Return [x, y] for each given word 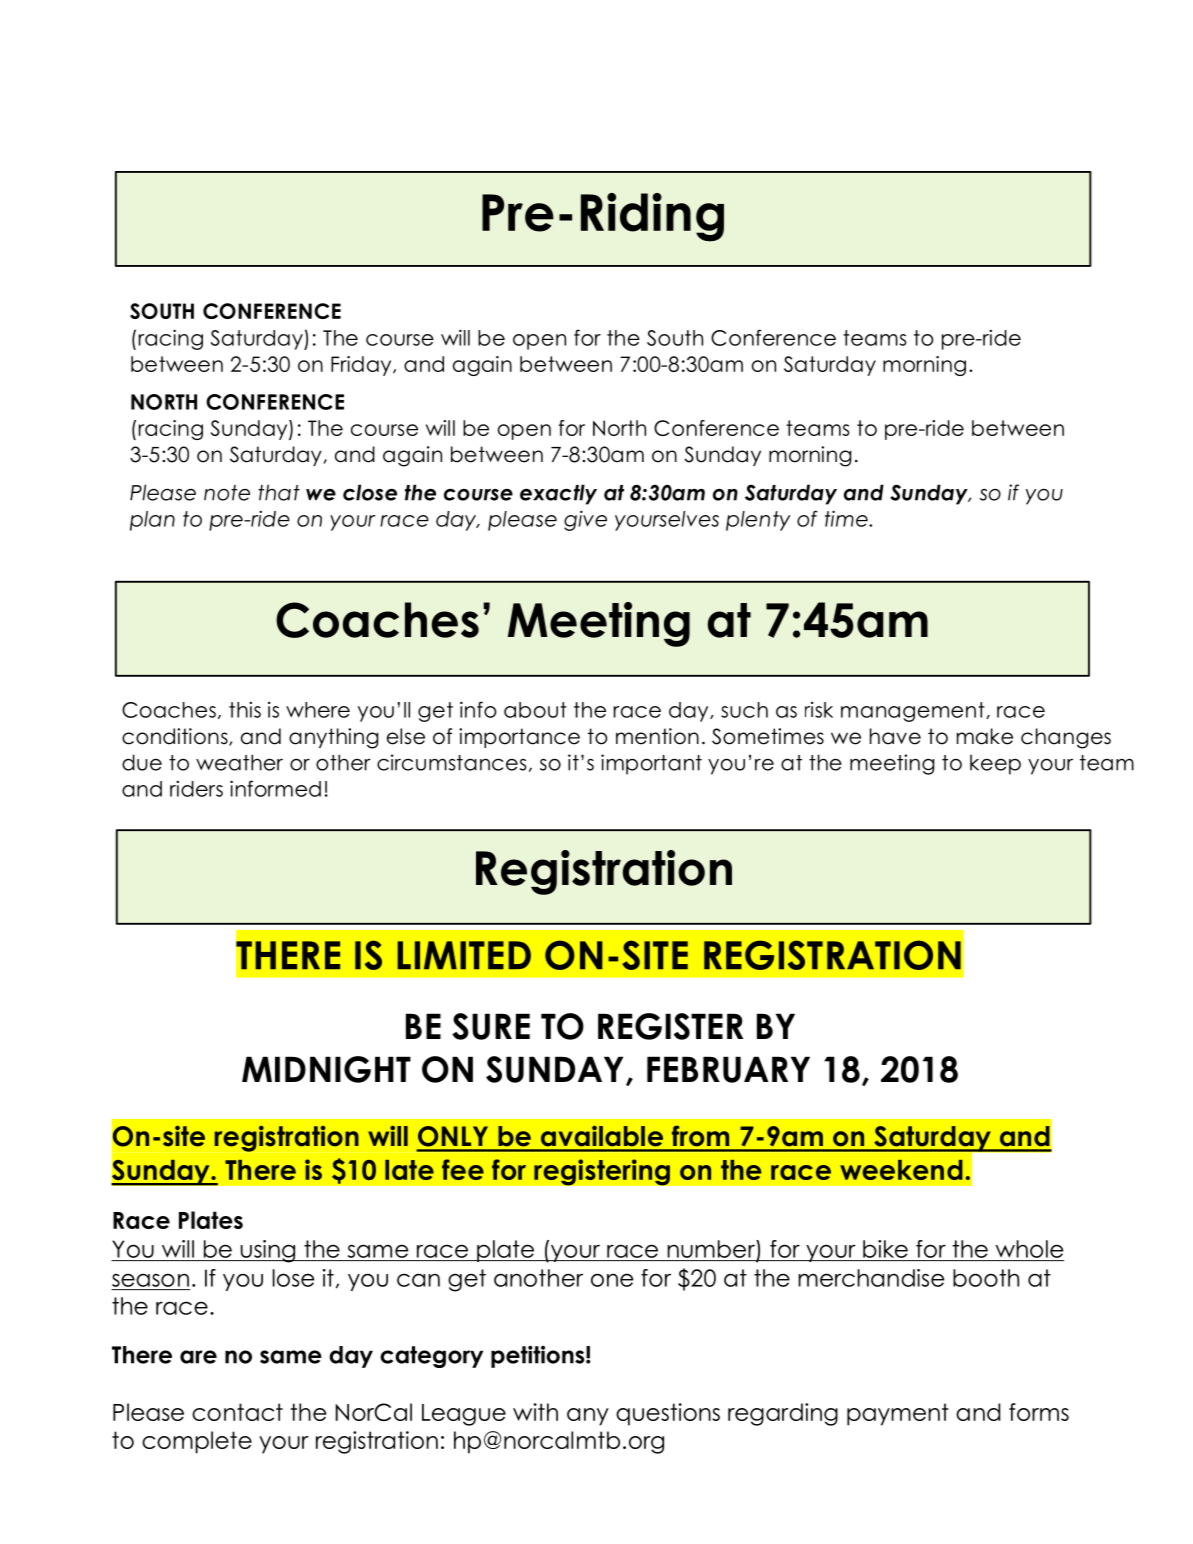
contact [237, 1412]
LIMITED [464, 955]
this [245, 710]
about [535, 710]
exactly [558, 494]
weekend [901, 1170]
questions [668, 1414]
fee [463, 1169]
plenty [758, 521]
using [268, 1251]
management [914, 712]
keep [995, 764]
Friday [362, 366]
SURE [491, 1026]
